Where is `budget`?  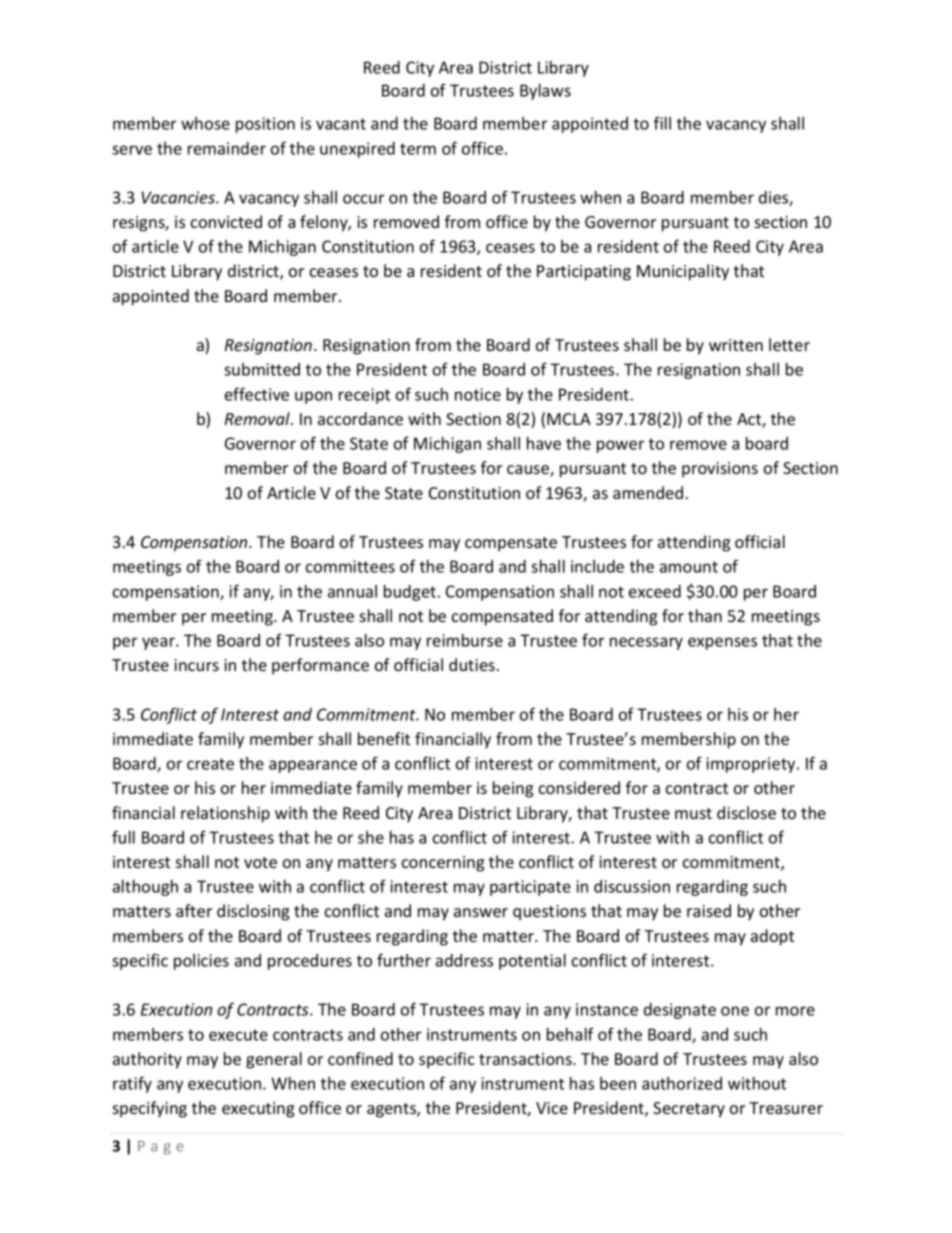 budget is located at coordinates (410, 593).
